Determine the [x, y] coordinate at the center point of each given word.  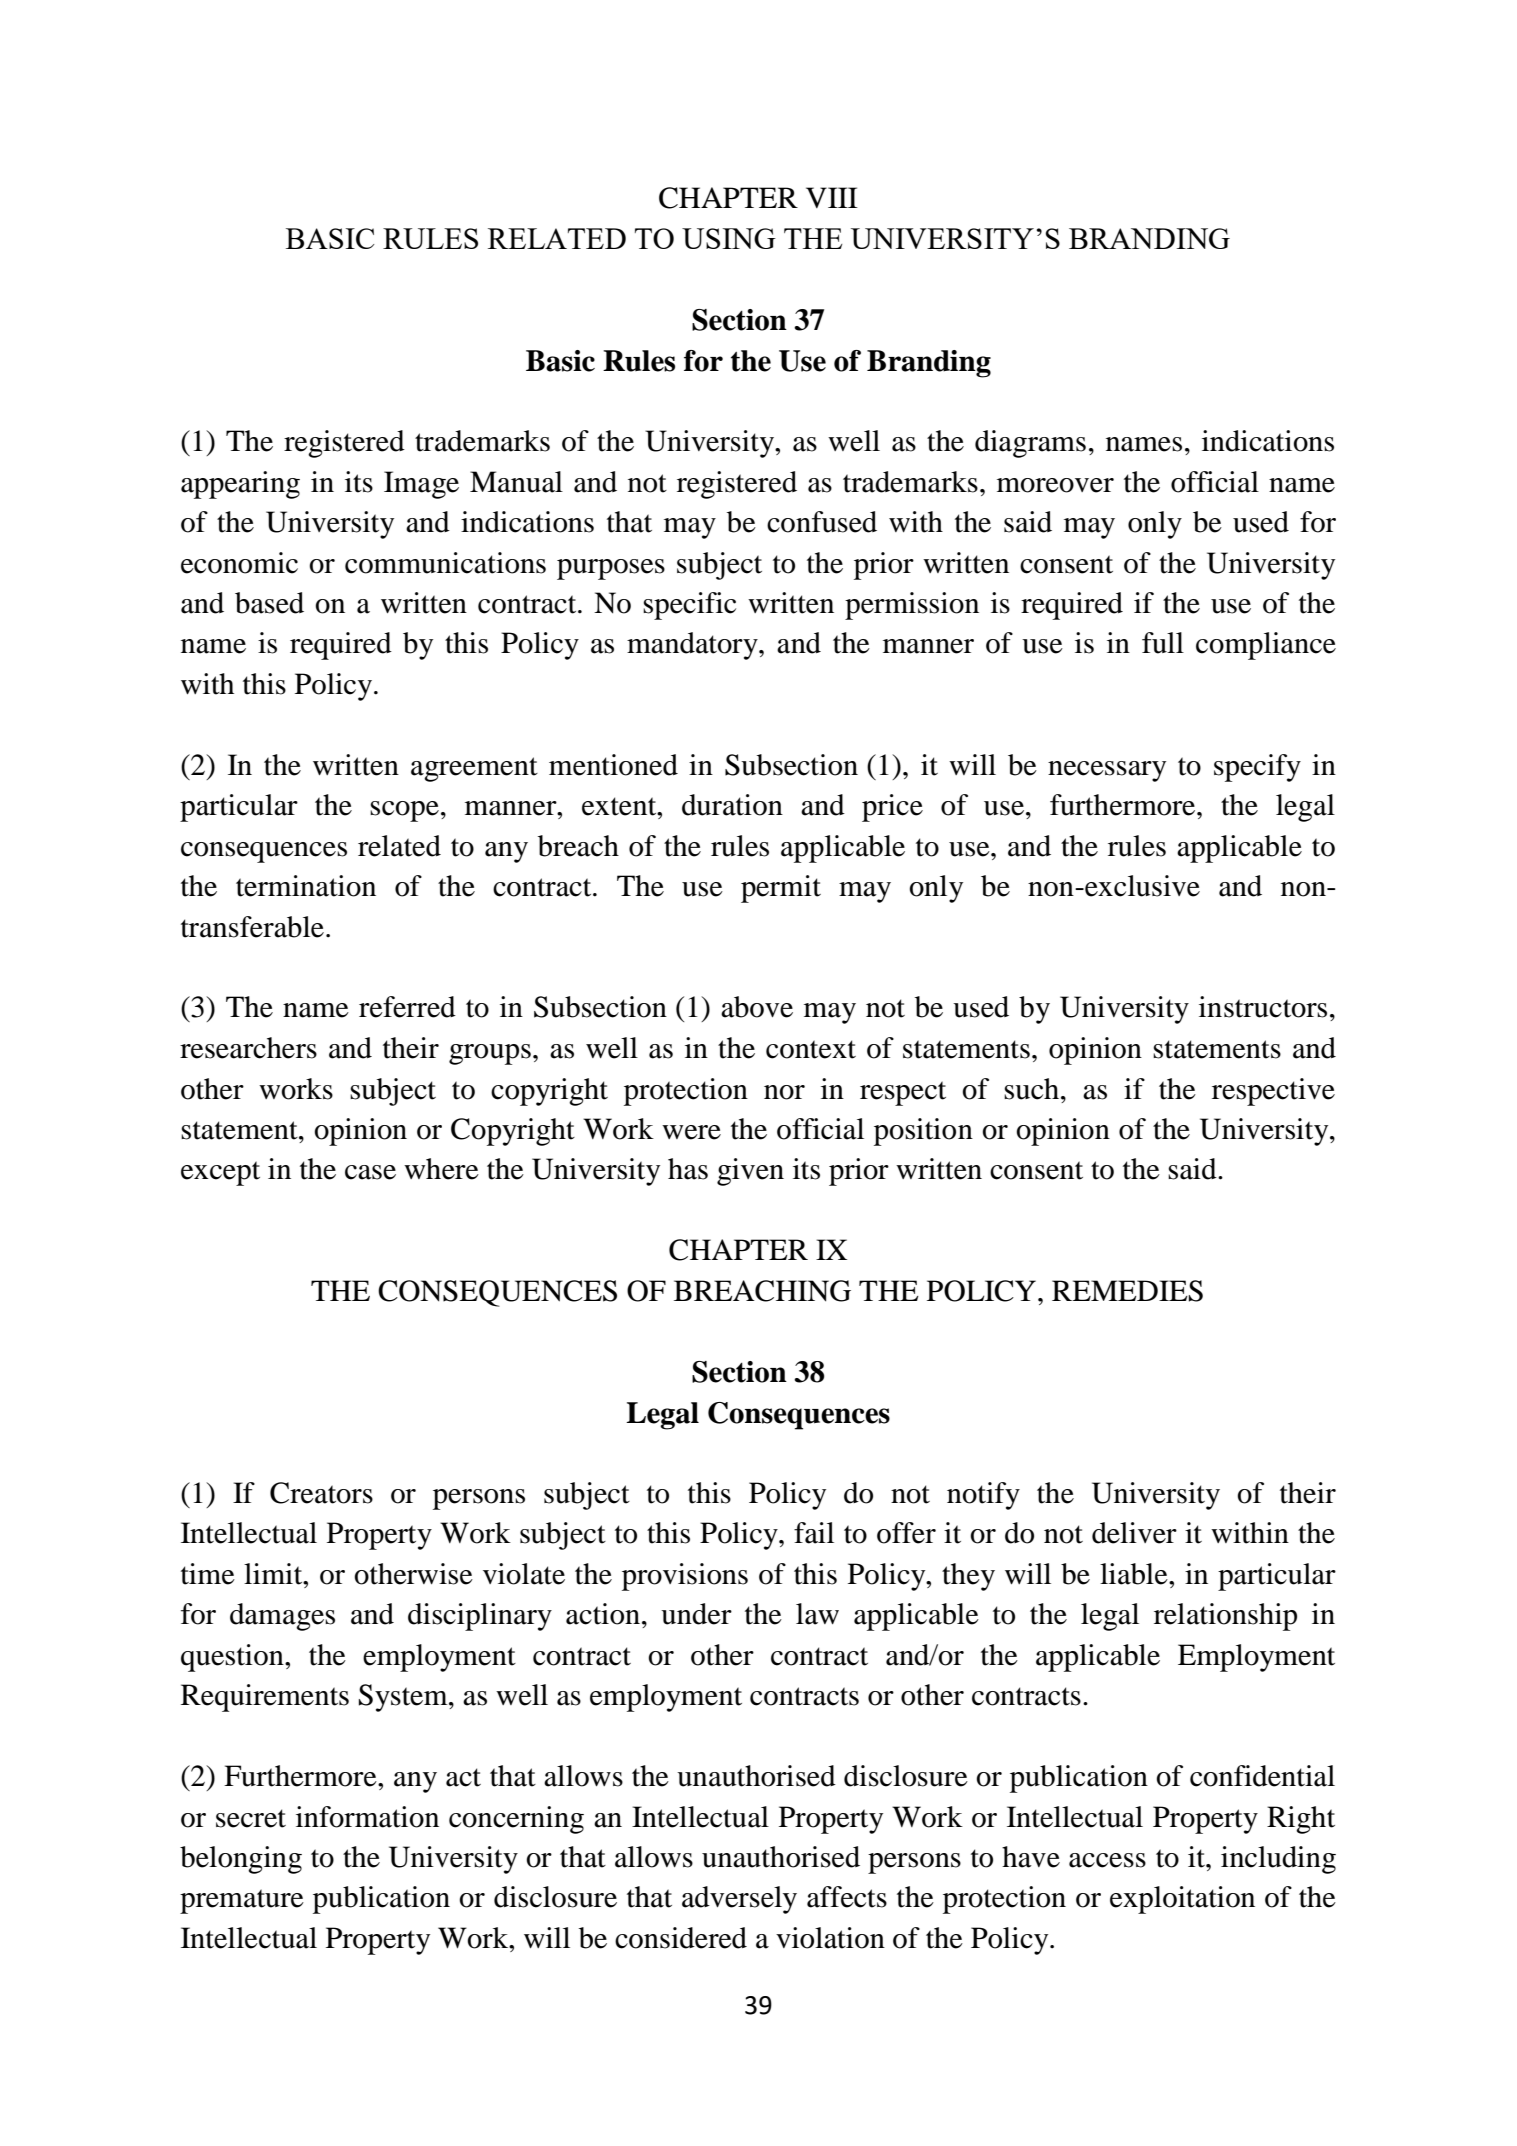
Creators [321, 1493]
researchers [248, 1048]
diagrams [1030, 444]
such [1033, 1089]
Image [421, 485]
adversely [739, 1900]
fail [814, 1533]
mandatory [693, 646]
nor [784, 1092]
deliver [1134, 1533]
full [1163, 643]
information [367, 1817]
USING [729, 238]
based [269, 603]
